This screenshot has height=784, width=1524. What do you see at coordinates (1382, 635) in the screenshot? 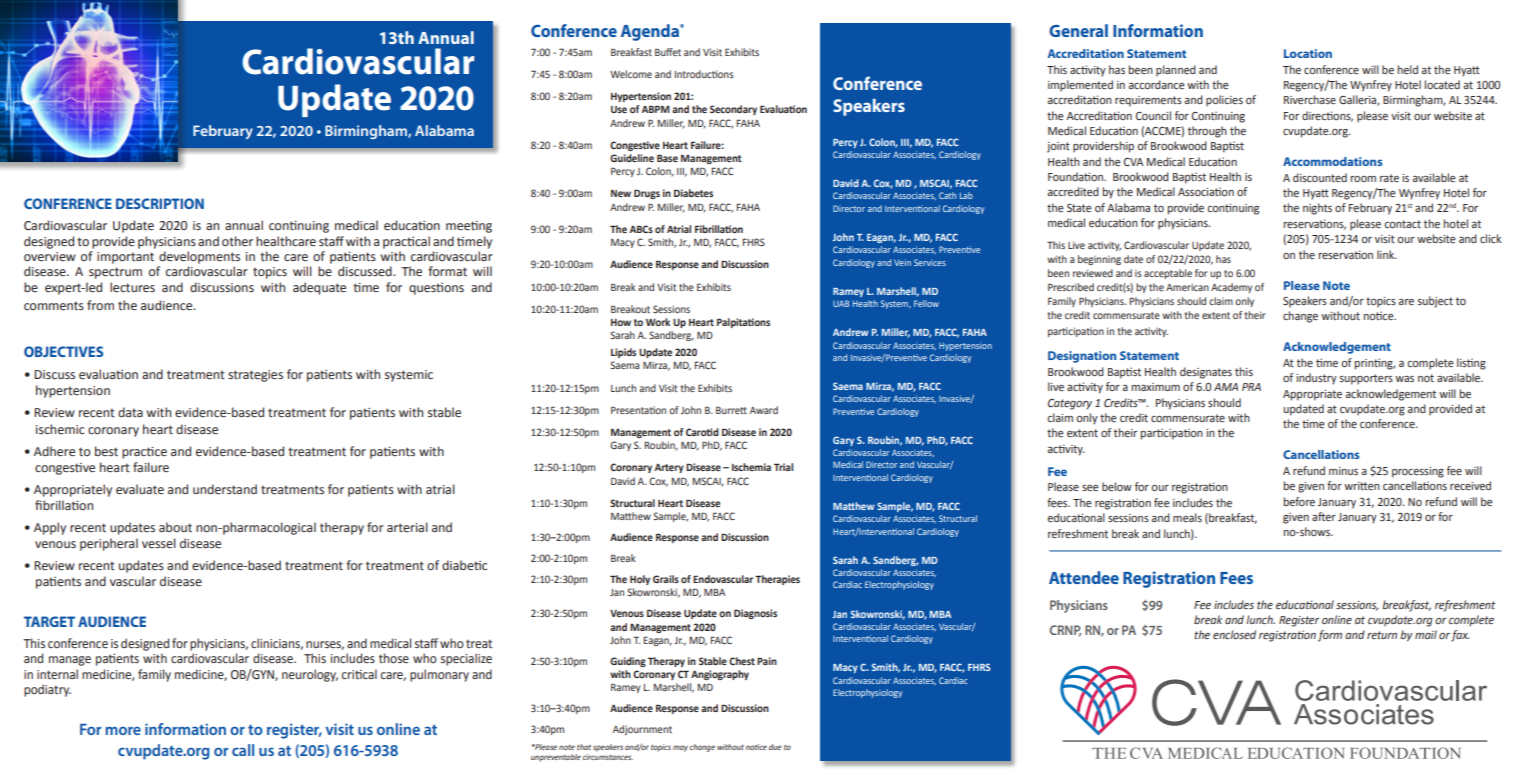
I see `return` at bounding box center [1382, 635].
